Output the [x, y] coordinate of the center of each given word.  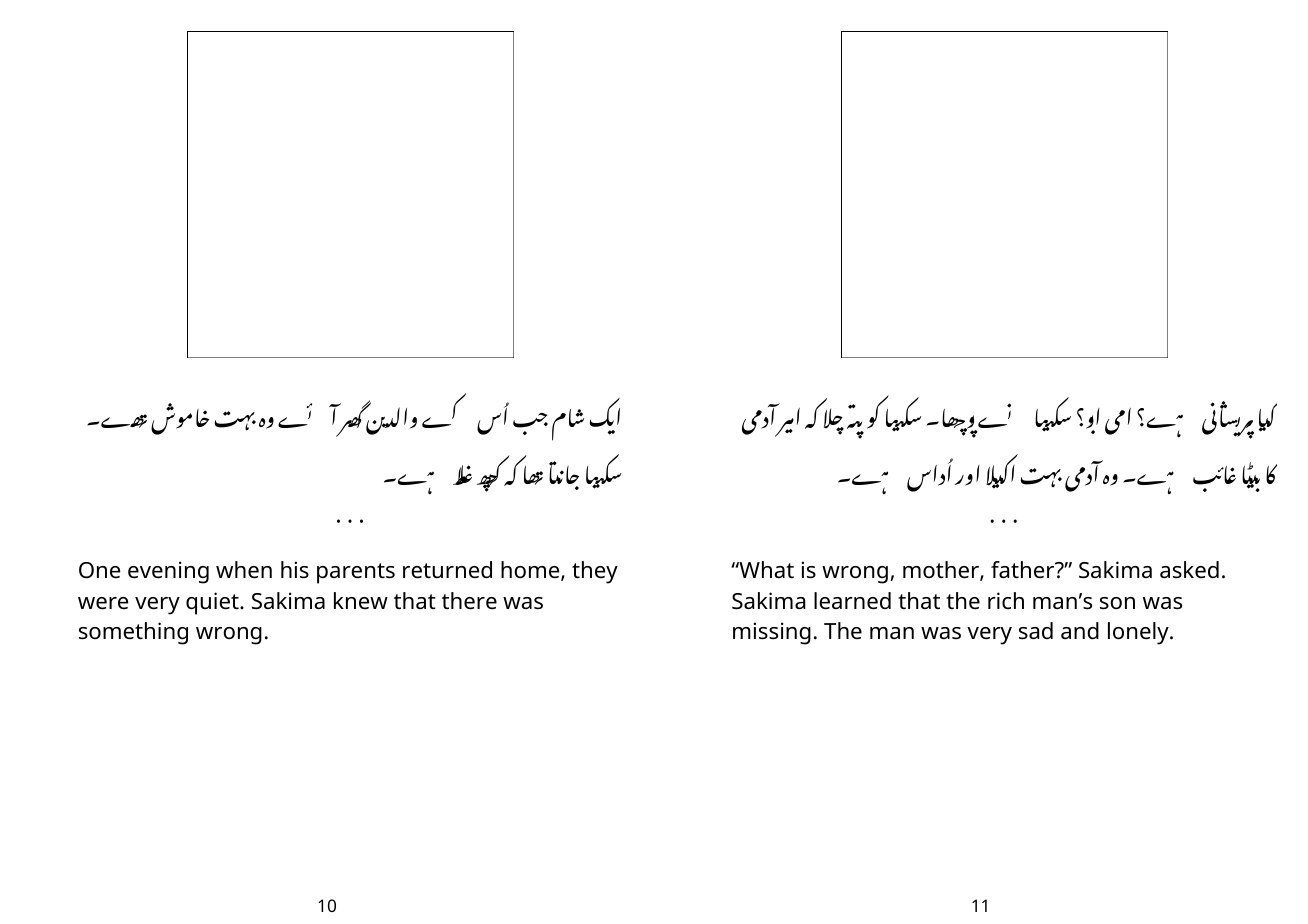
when [244, 570]
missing [772, 633]
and [1080, 631]
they [595, 572]
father [1024, 570]
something [133, 633]
